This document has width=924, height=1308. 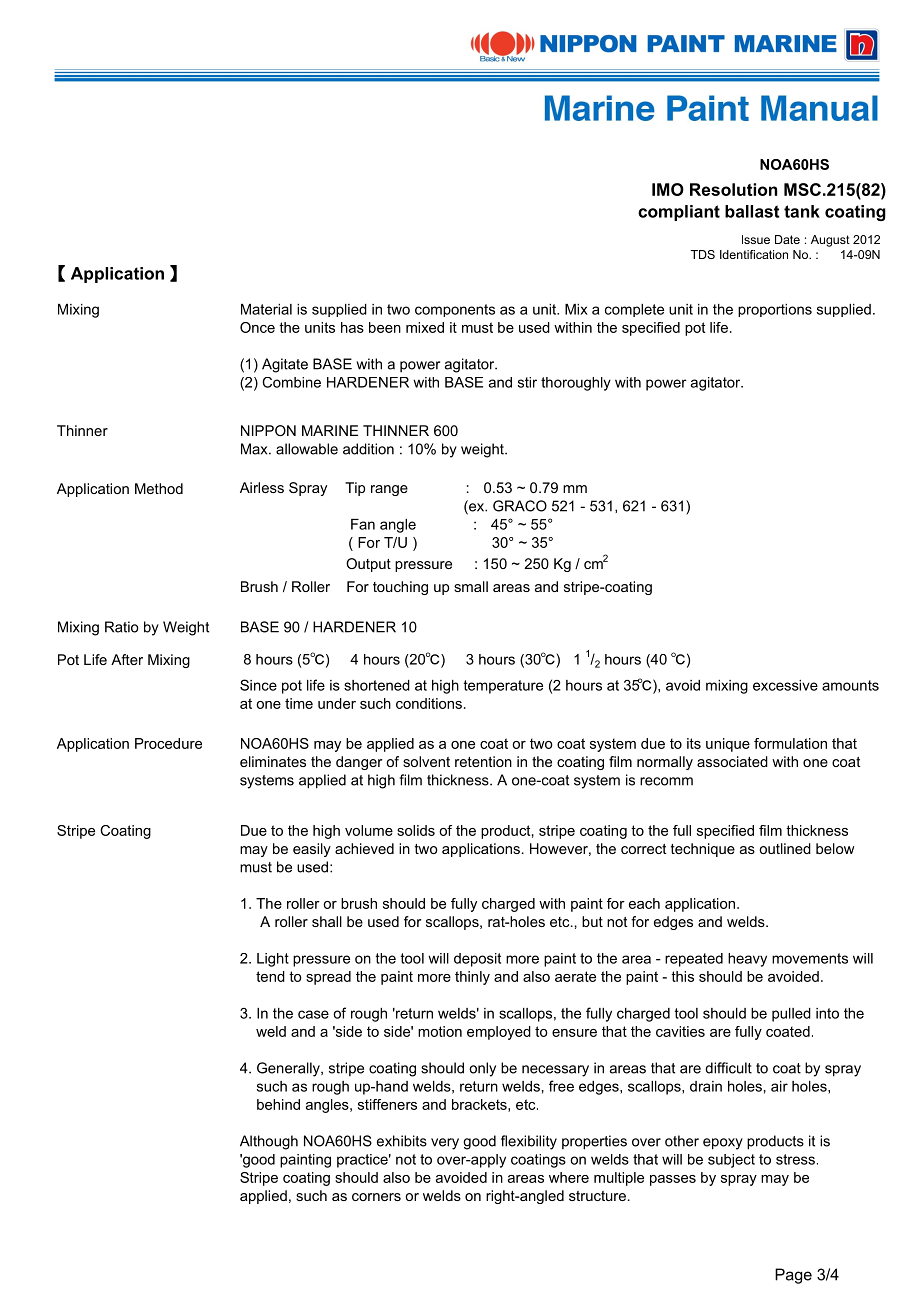 What do you see at coordinates (168, 743) in the document?
I see `Procedure` at bounding box center [168, 743].
